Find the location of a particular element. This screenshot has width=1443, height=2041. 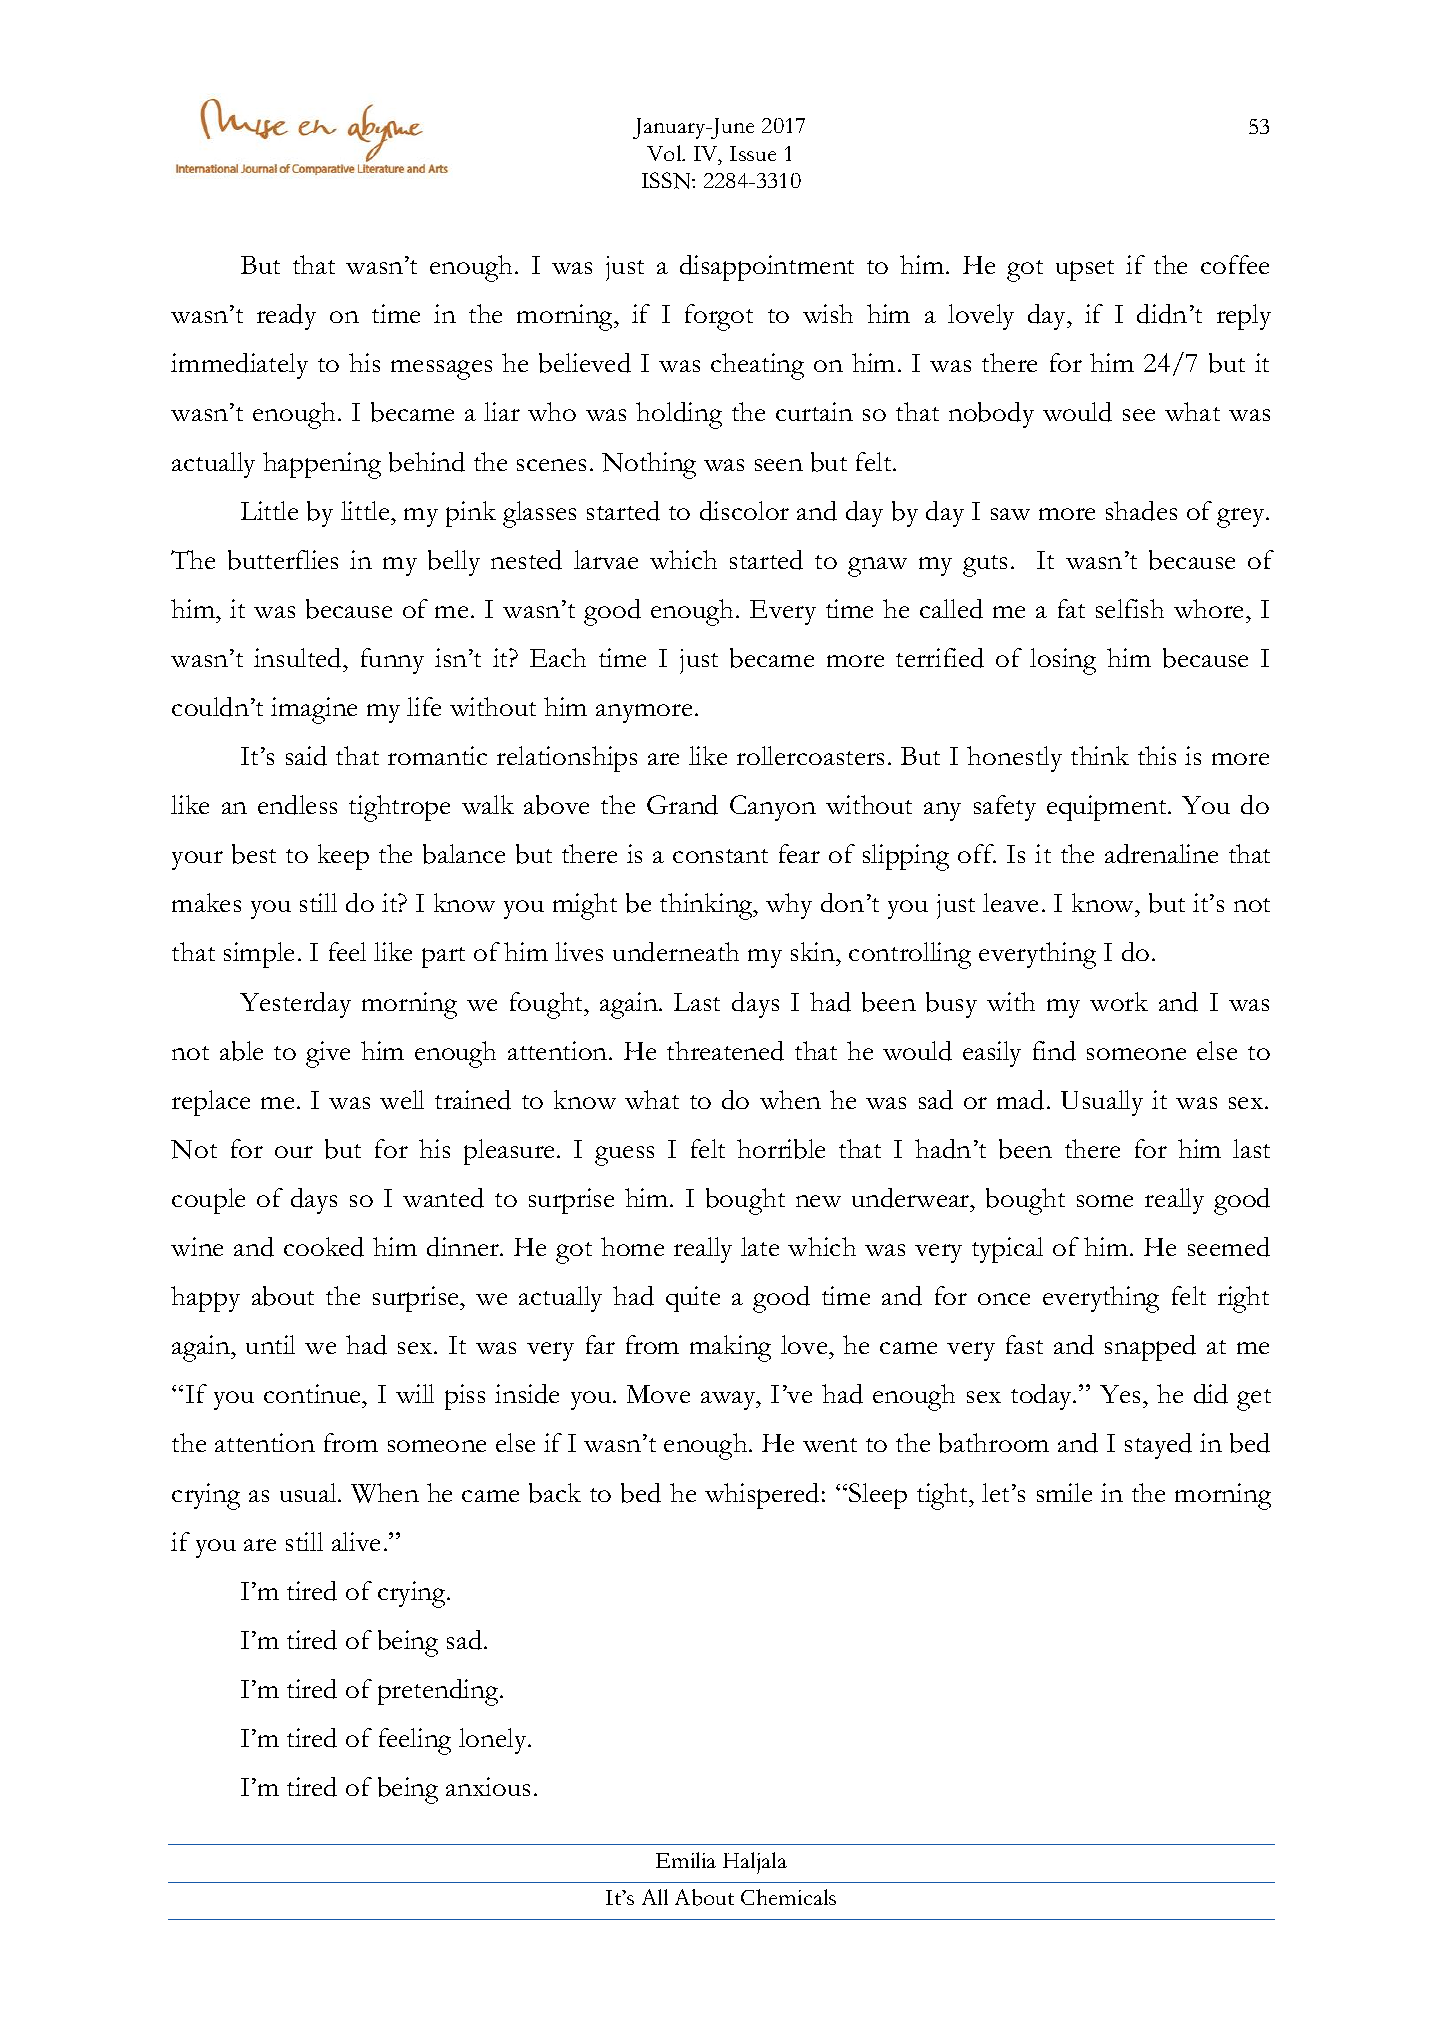

ready is located at coordinates (286, 317).
